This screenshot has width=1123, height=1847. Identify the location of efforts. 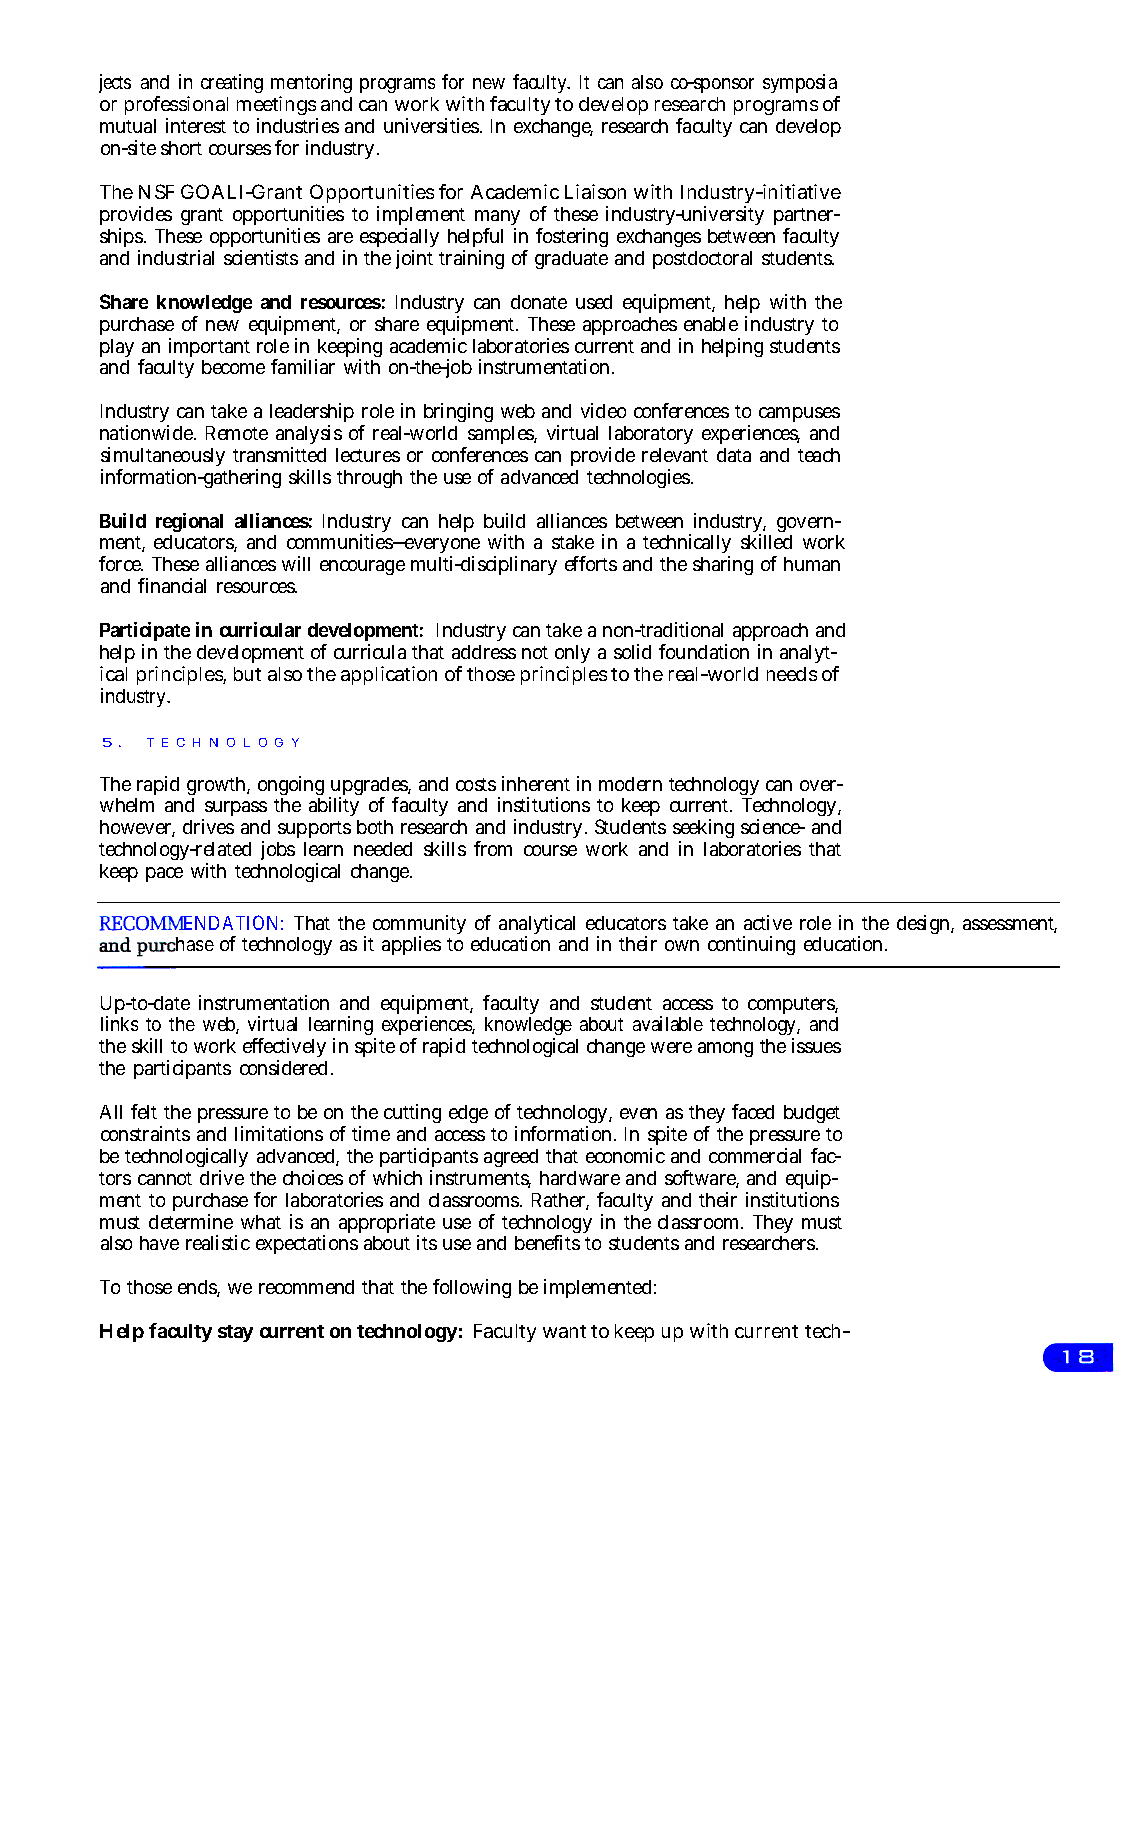
(591, 563).
